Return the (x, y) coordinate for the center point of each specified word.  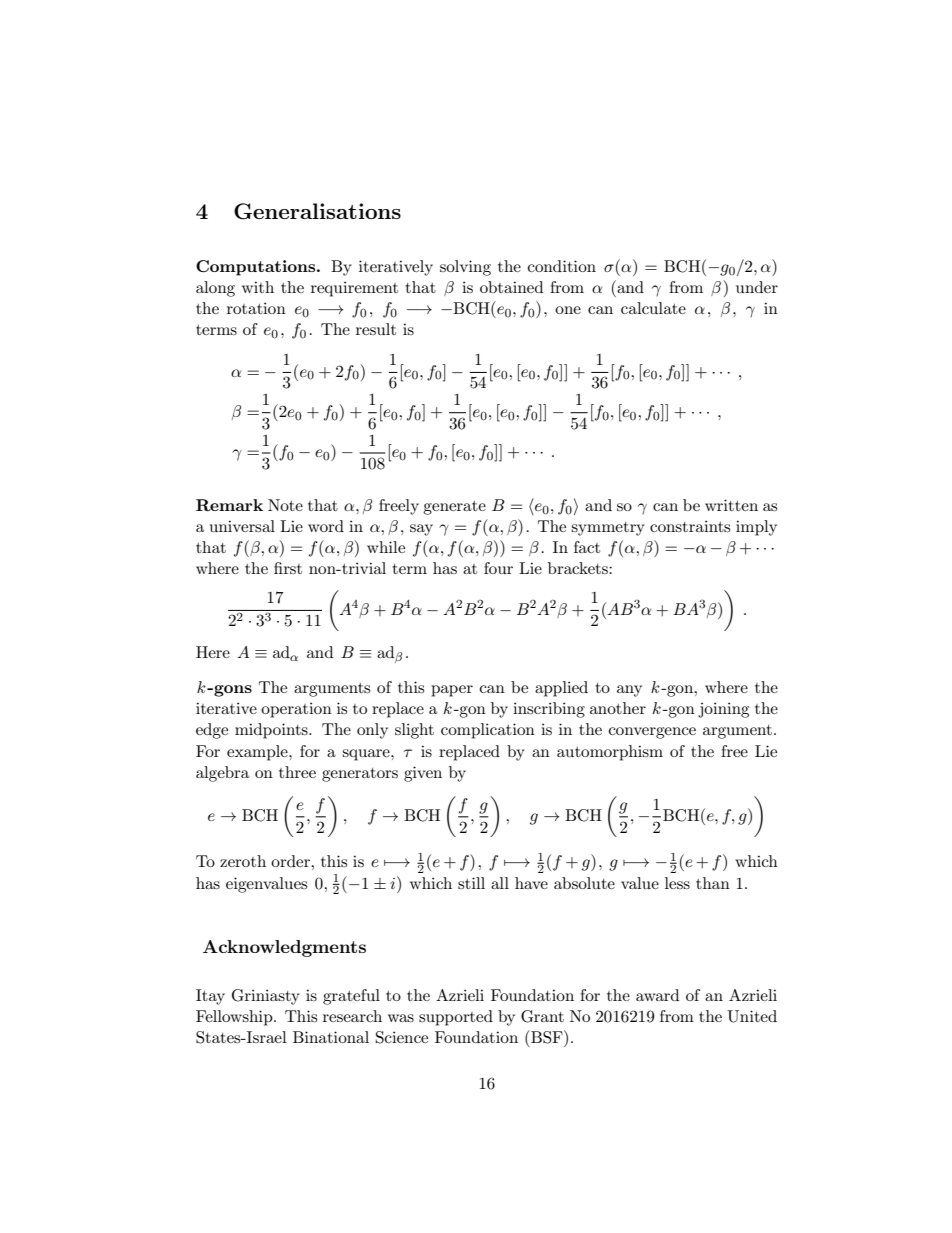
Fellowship (235, 1018)
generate (454, 508)
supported (456, 1018)
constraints (690, 526)
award (657, 995)
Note (285, 505)
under (757, 287)
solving (465, 268)
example (258, 753)
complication (488, 731)
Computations (257, 268)
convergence (652, 733)
